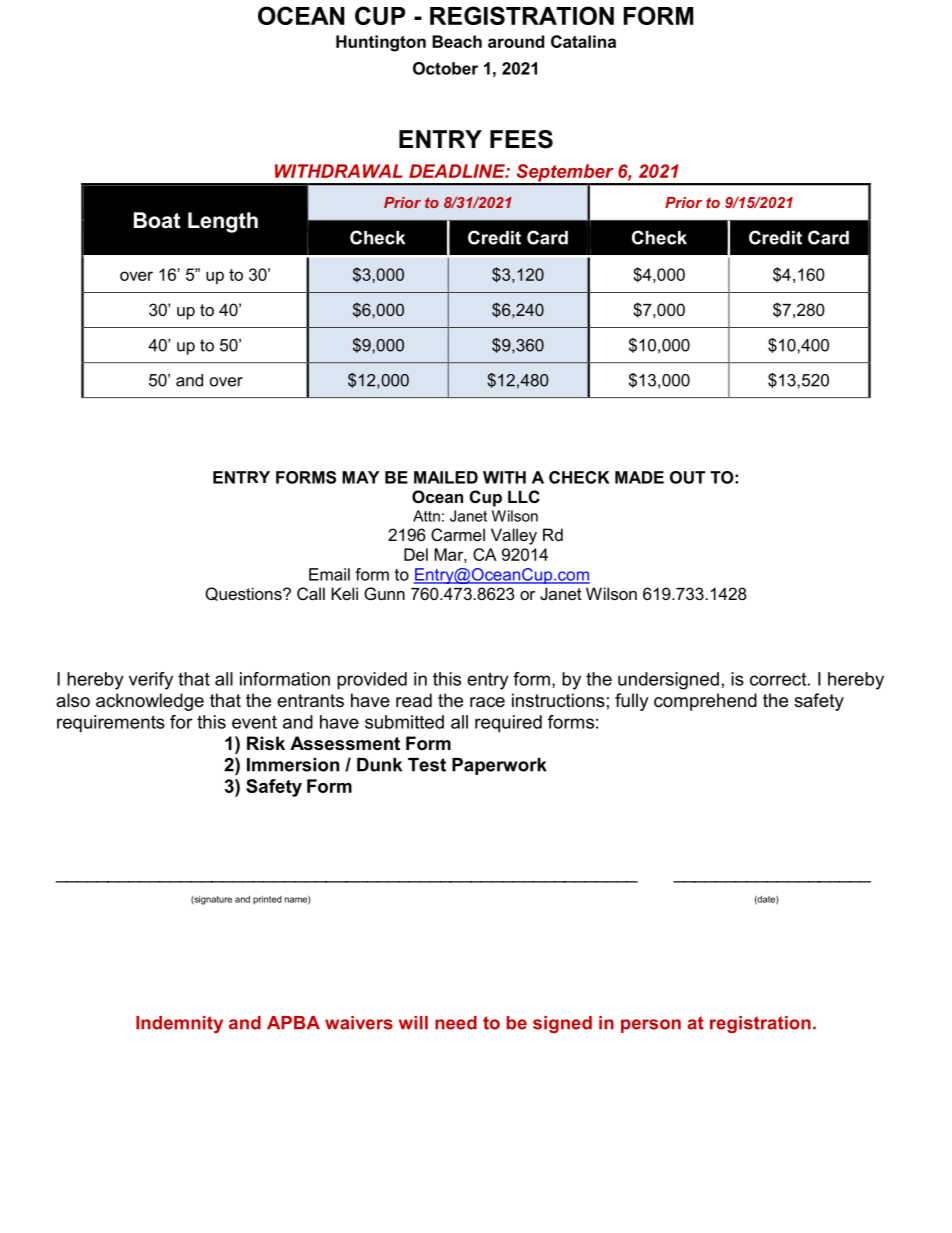  Describe the element at coordinates (583, 41) in the screenshot. I see `Catalina` at that location.
